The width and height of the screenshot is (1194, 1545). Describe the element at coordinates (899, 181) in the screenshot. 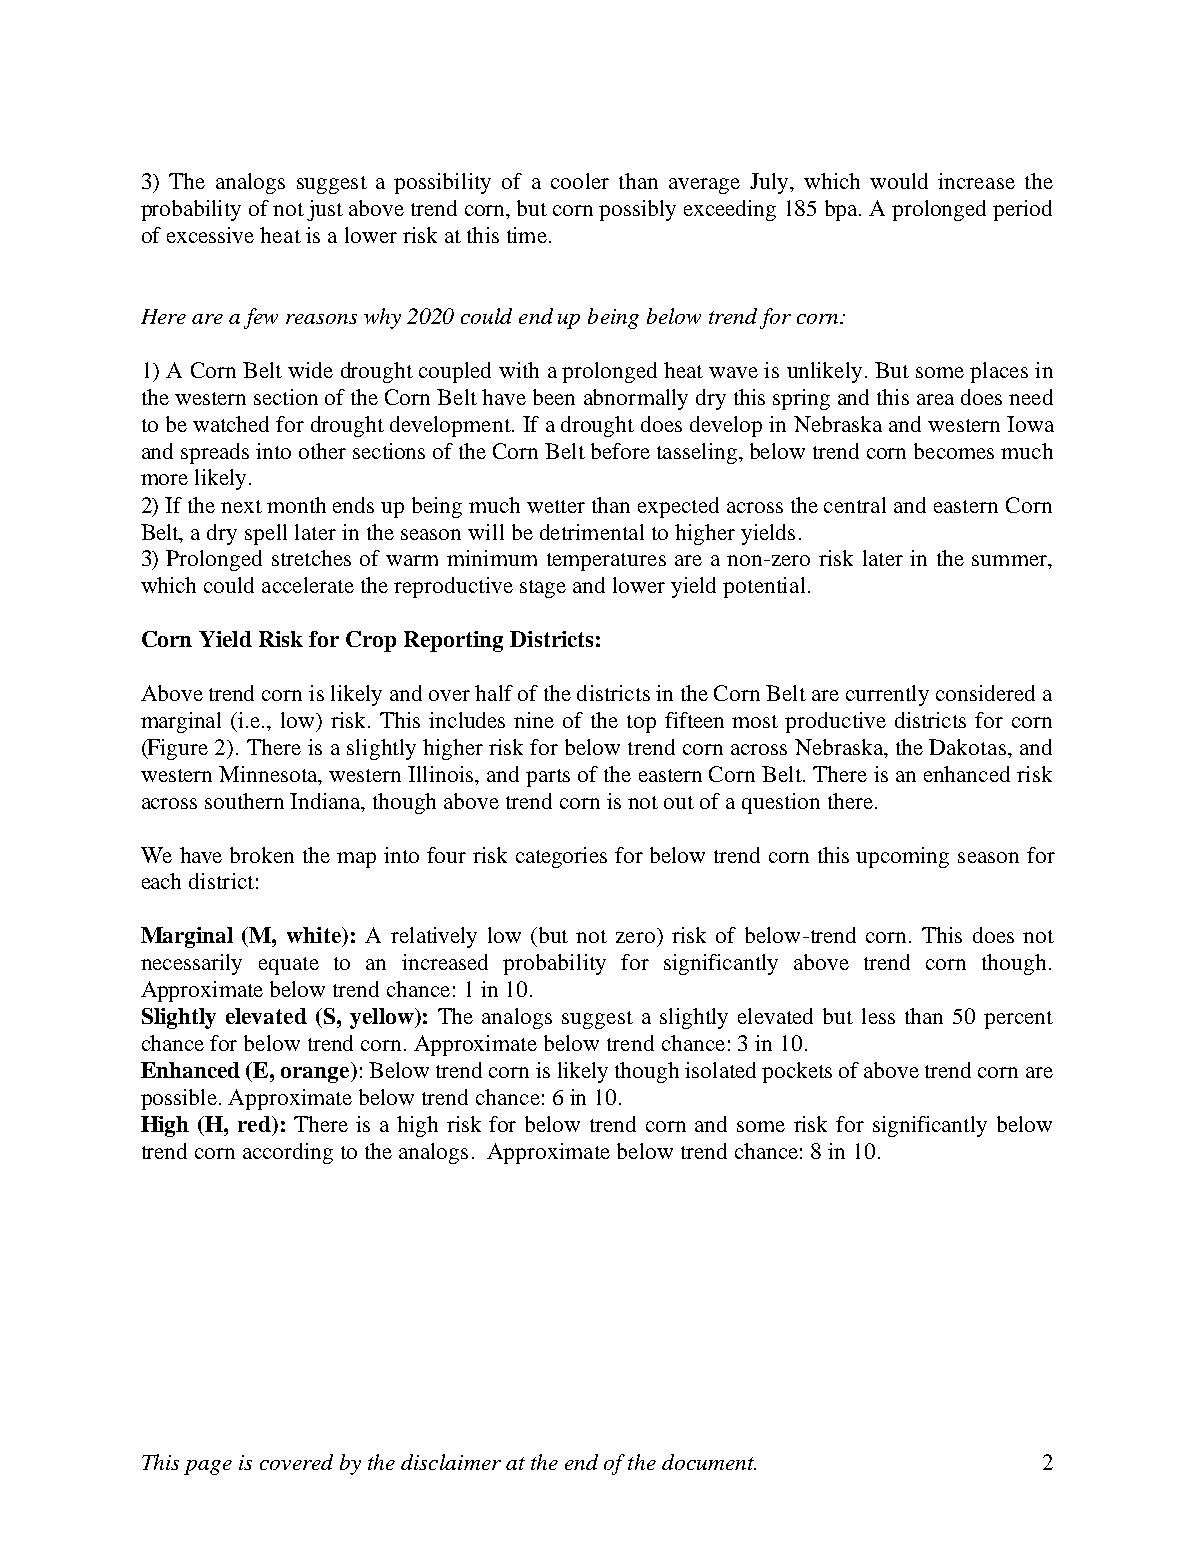

I see `would` at that location.
